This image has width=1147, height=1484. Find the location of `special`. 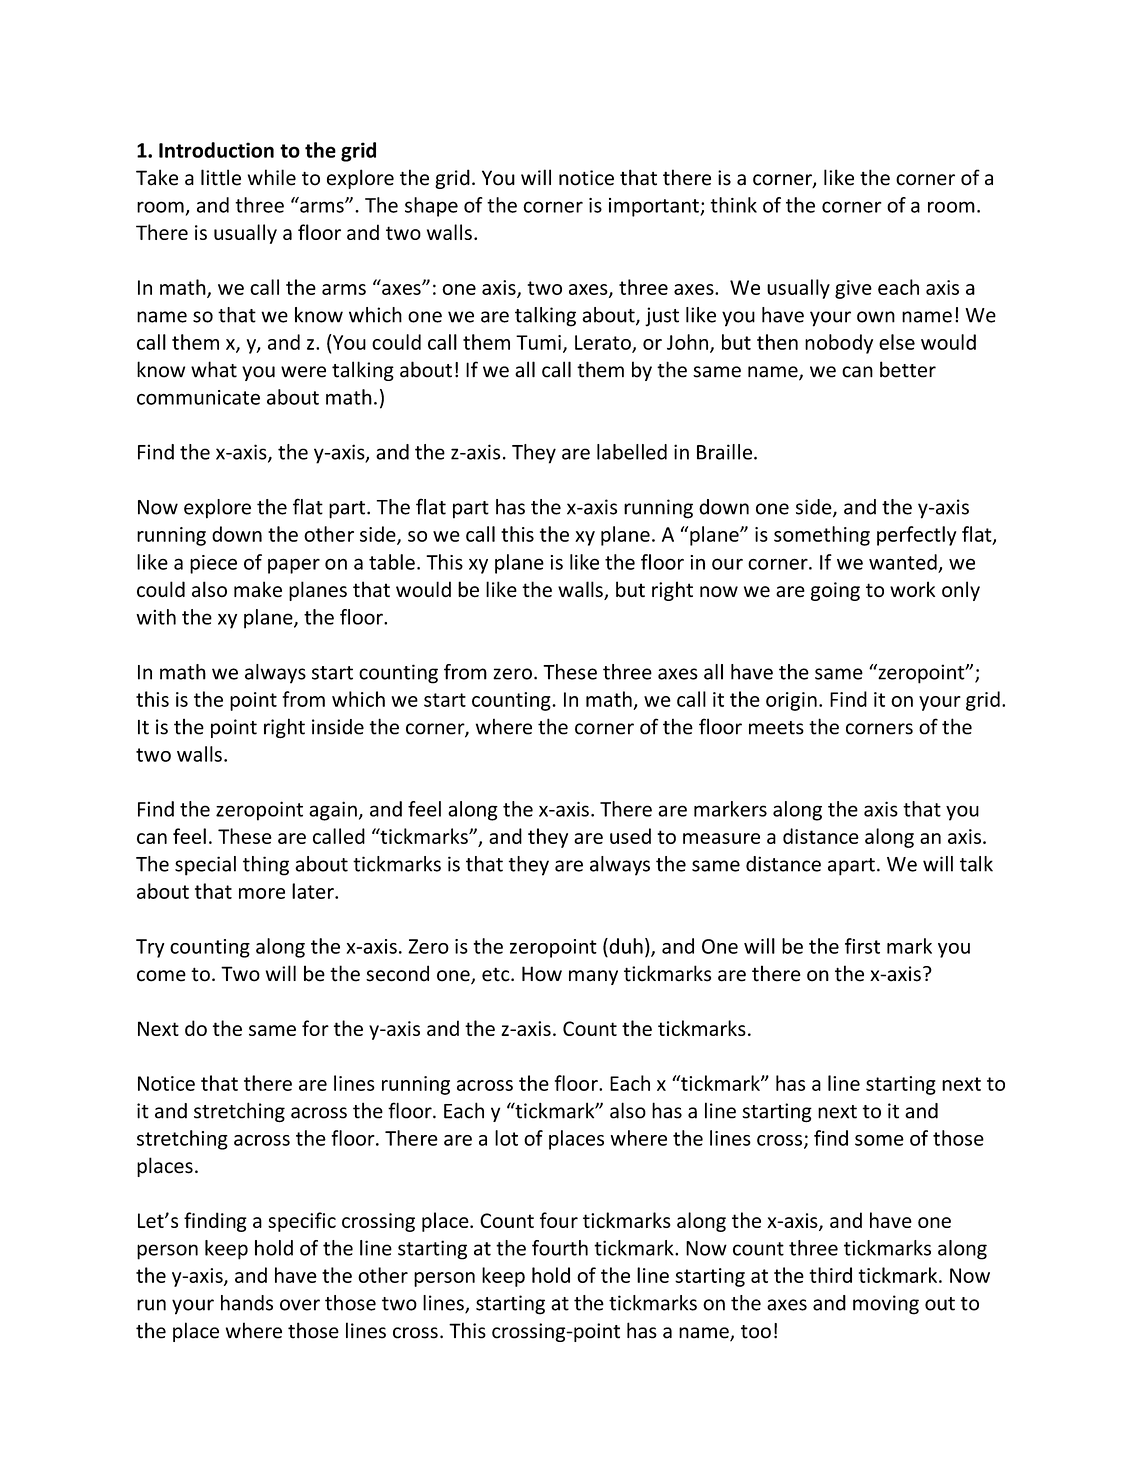

special is located at coordinates (205, 866).
